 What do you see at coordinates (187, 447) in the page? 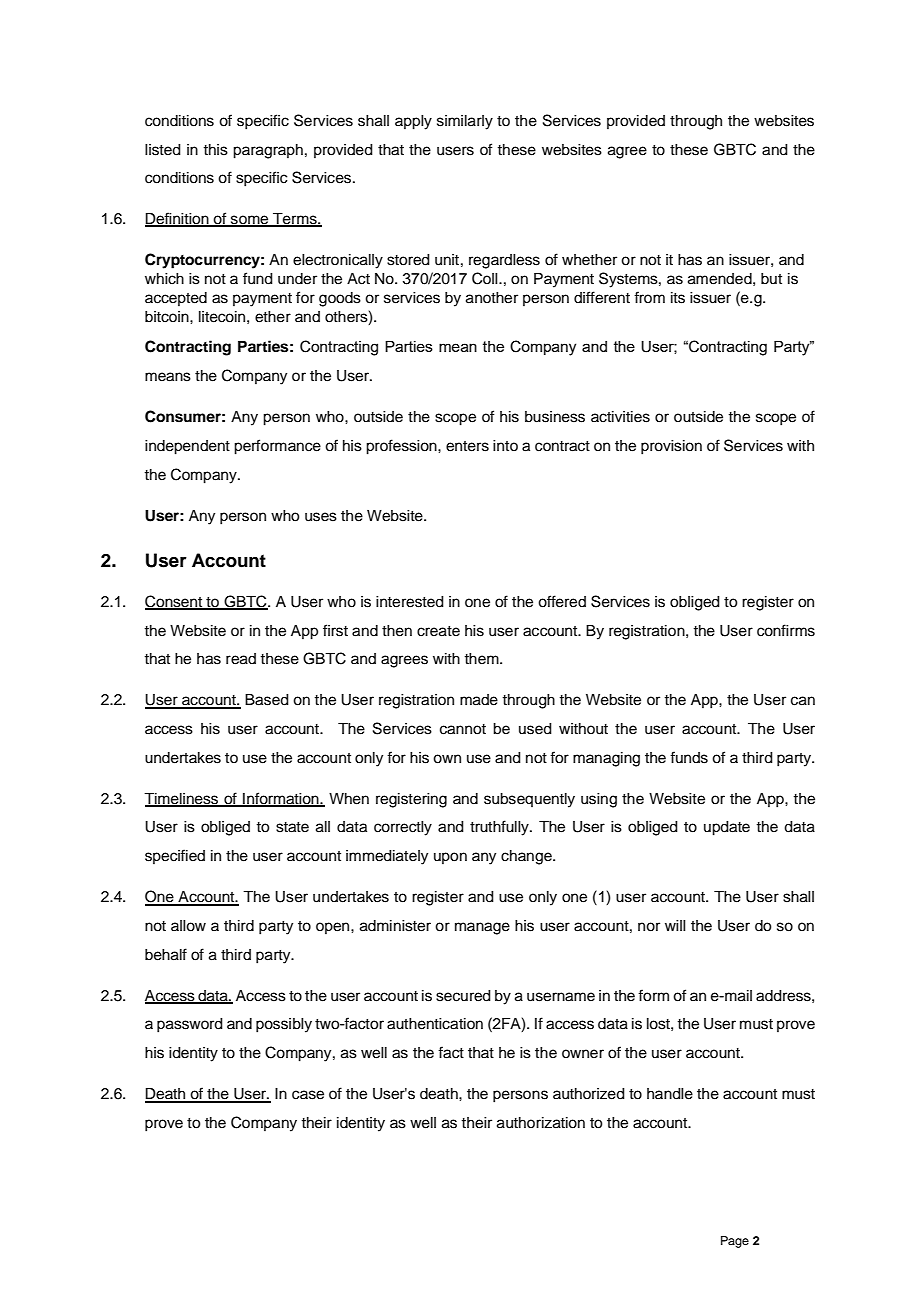
I see `independent` at bounding box center [187, 447].
